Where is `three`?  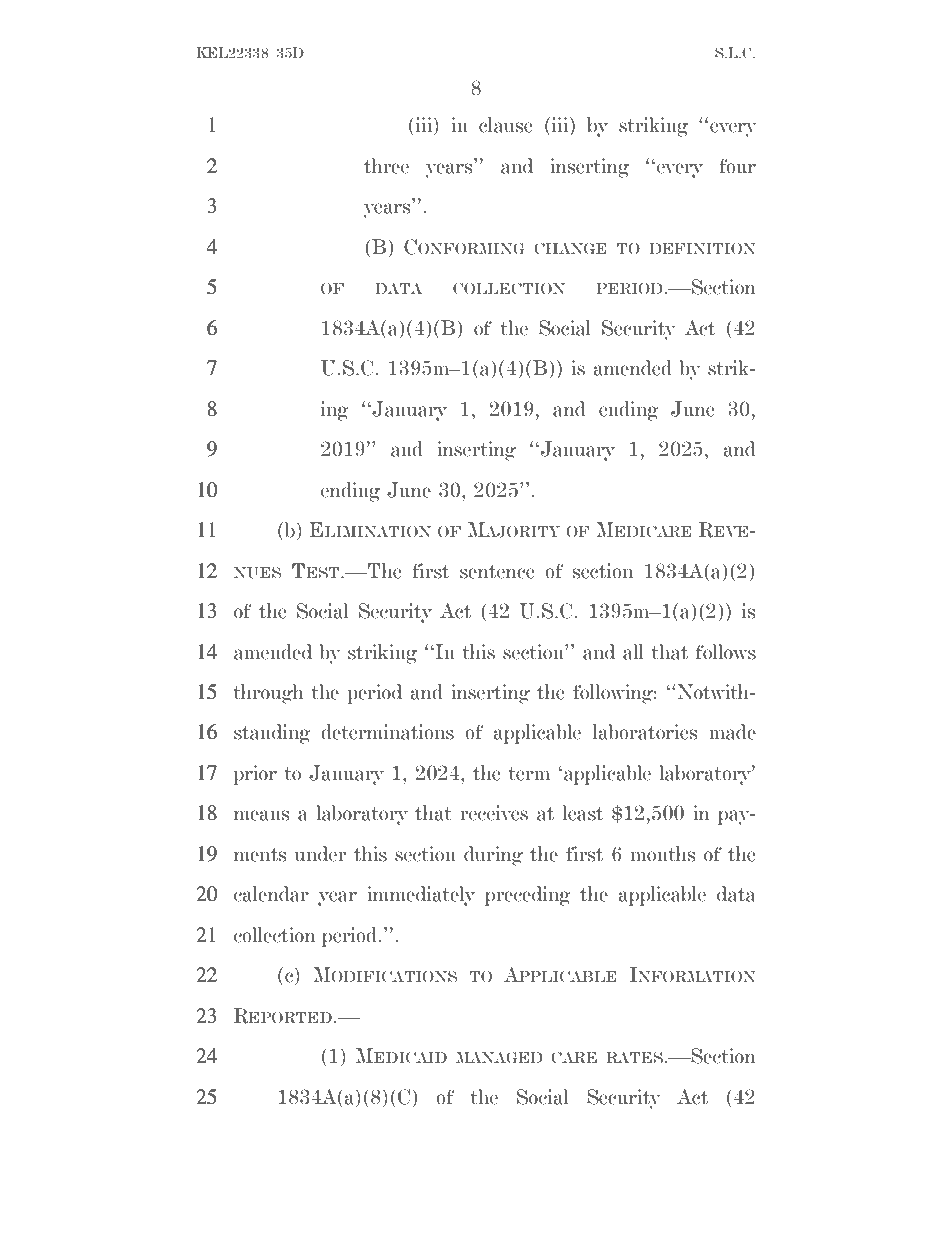 three is located at coordinates (386, 166).
